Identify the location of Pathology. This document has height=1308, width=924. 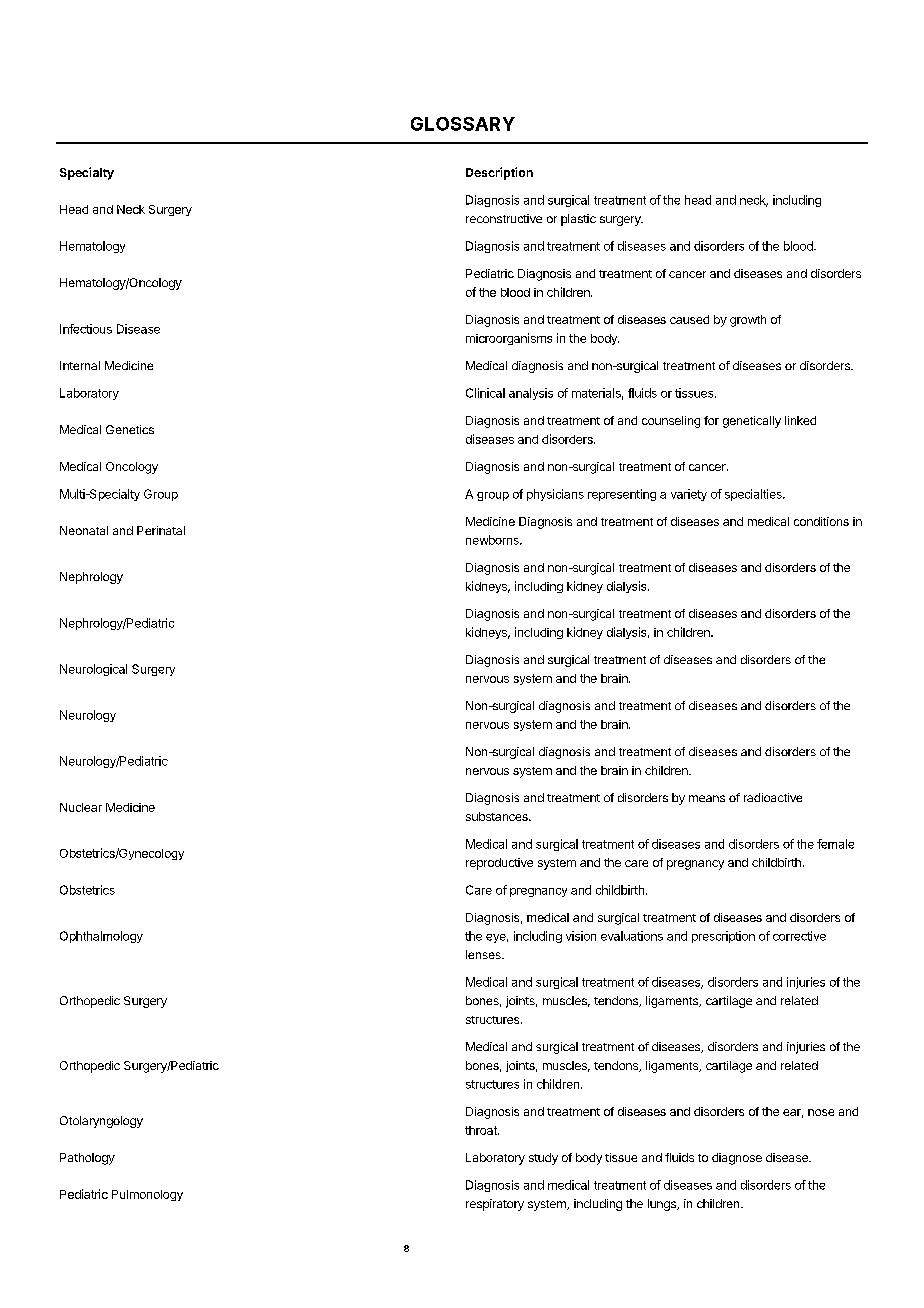
(87, 1159).
